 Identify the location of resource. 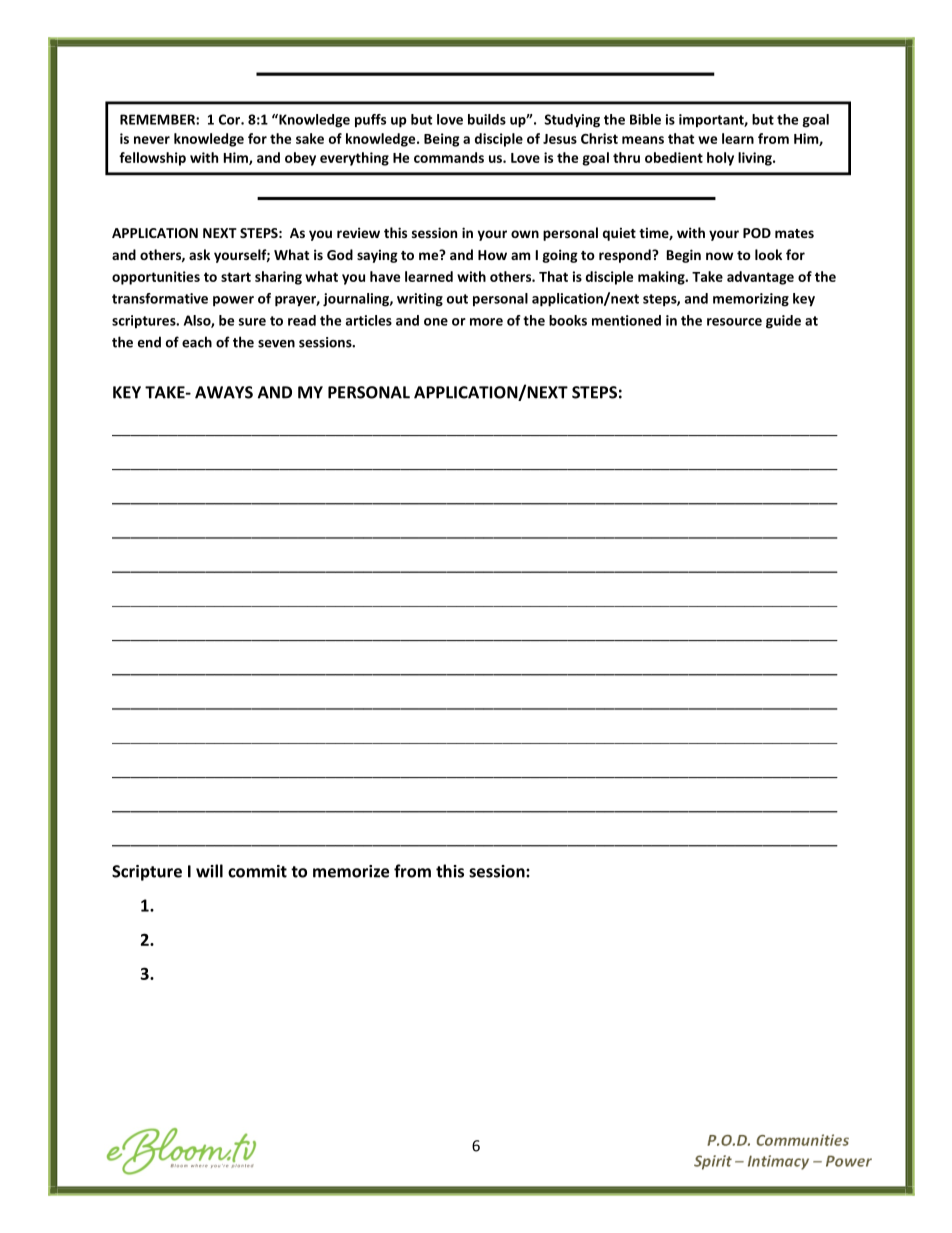
(734, 322).
